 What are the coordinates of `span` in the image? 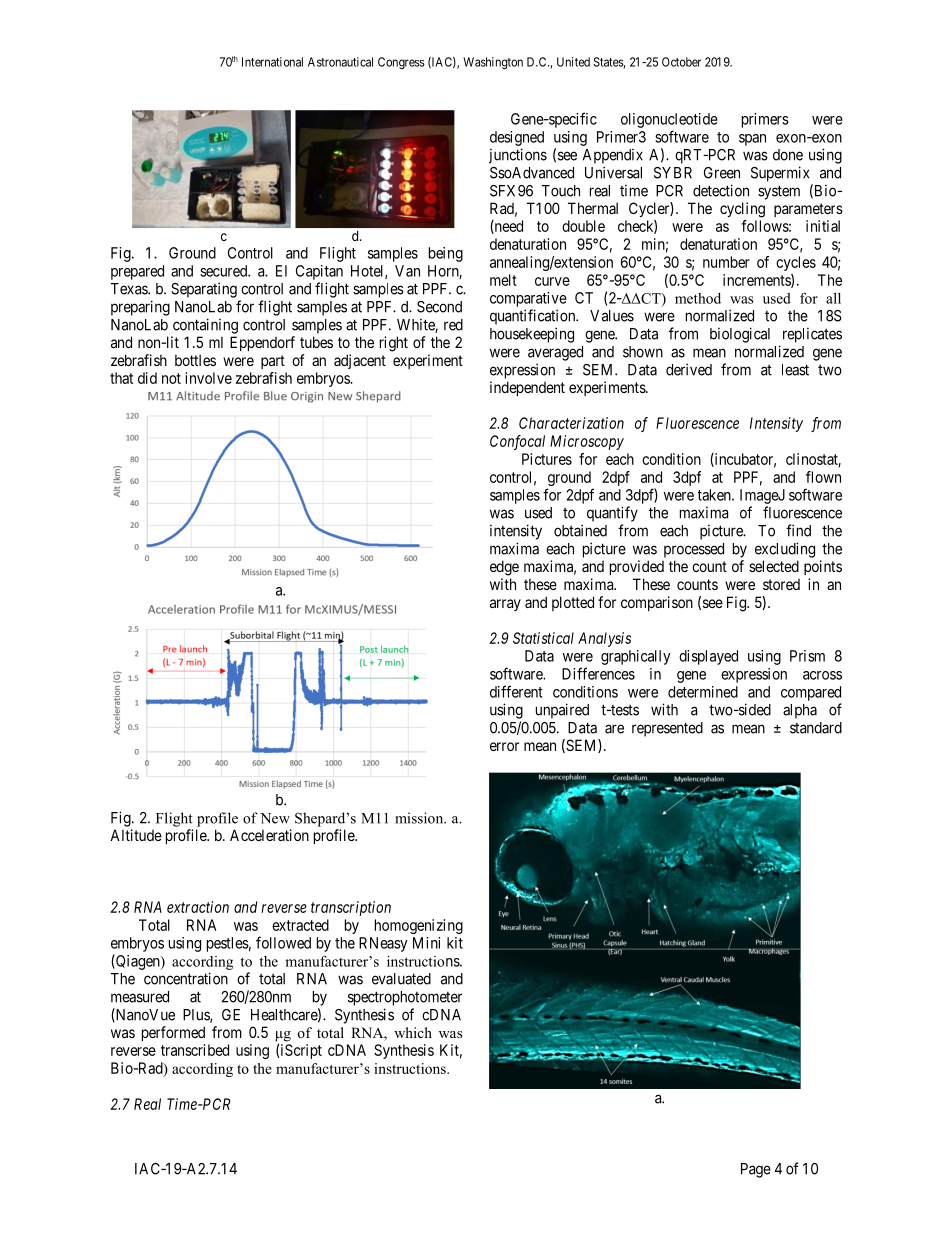 It's located at (752, 140).
